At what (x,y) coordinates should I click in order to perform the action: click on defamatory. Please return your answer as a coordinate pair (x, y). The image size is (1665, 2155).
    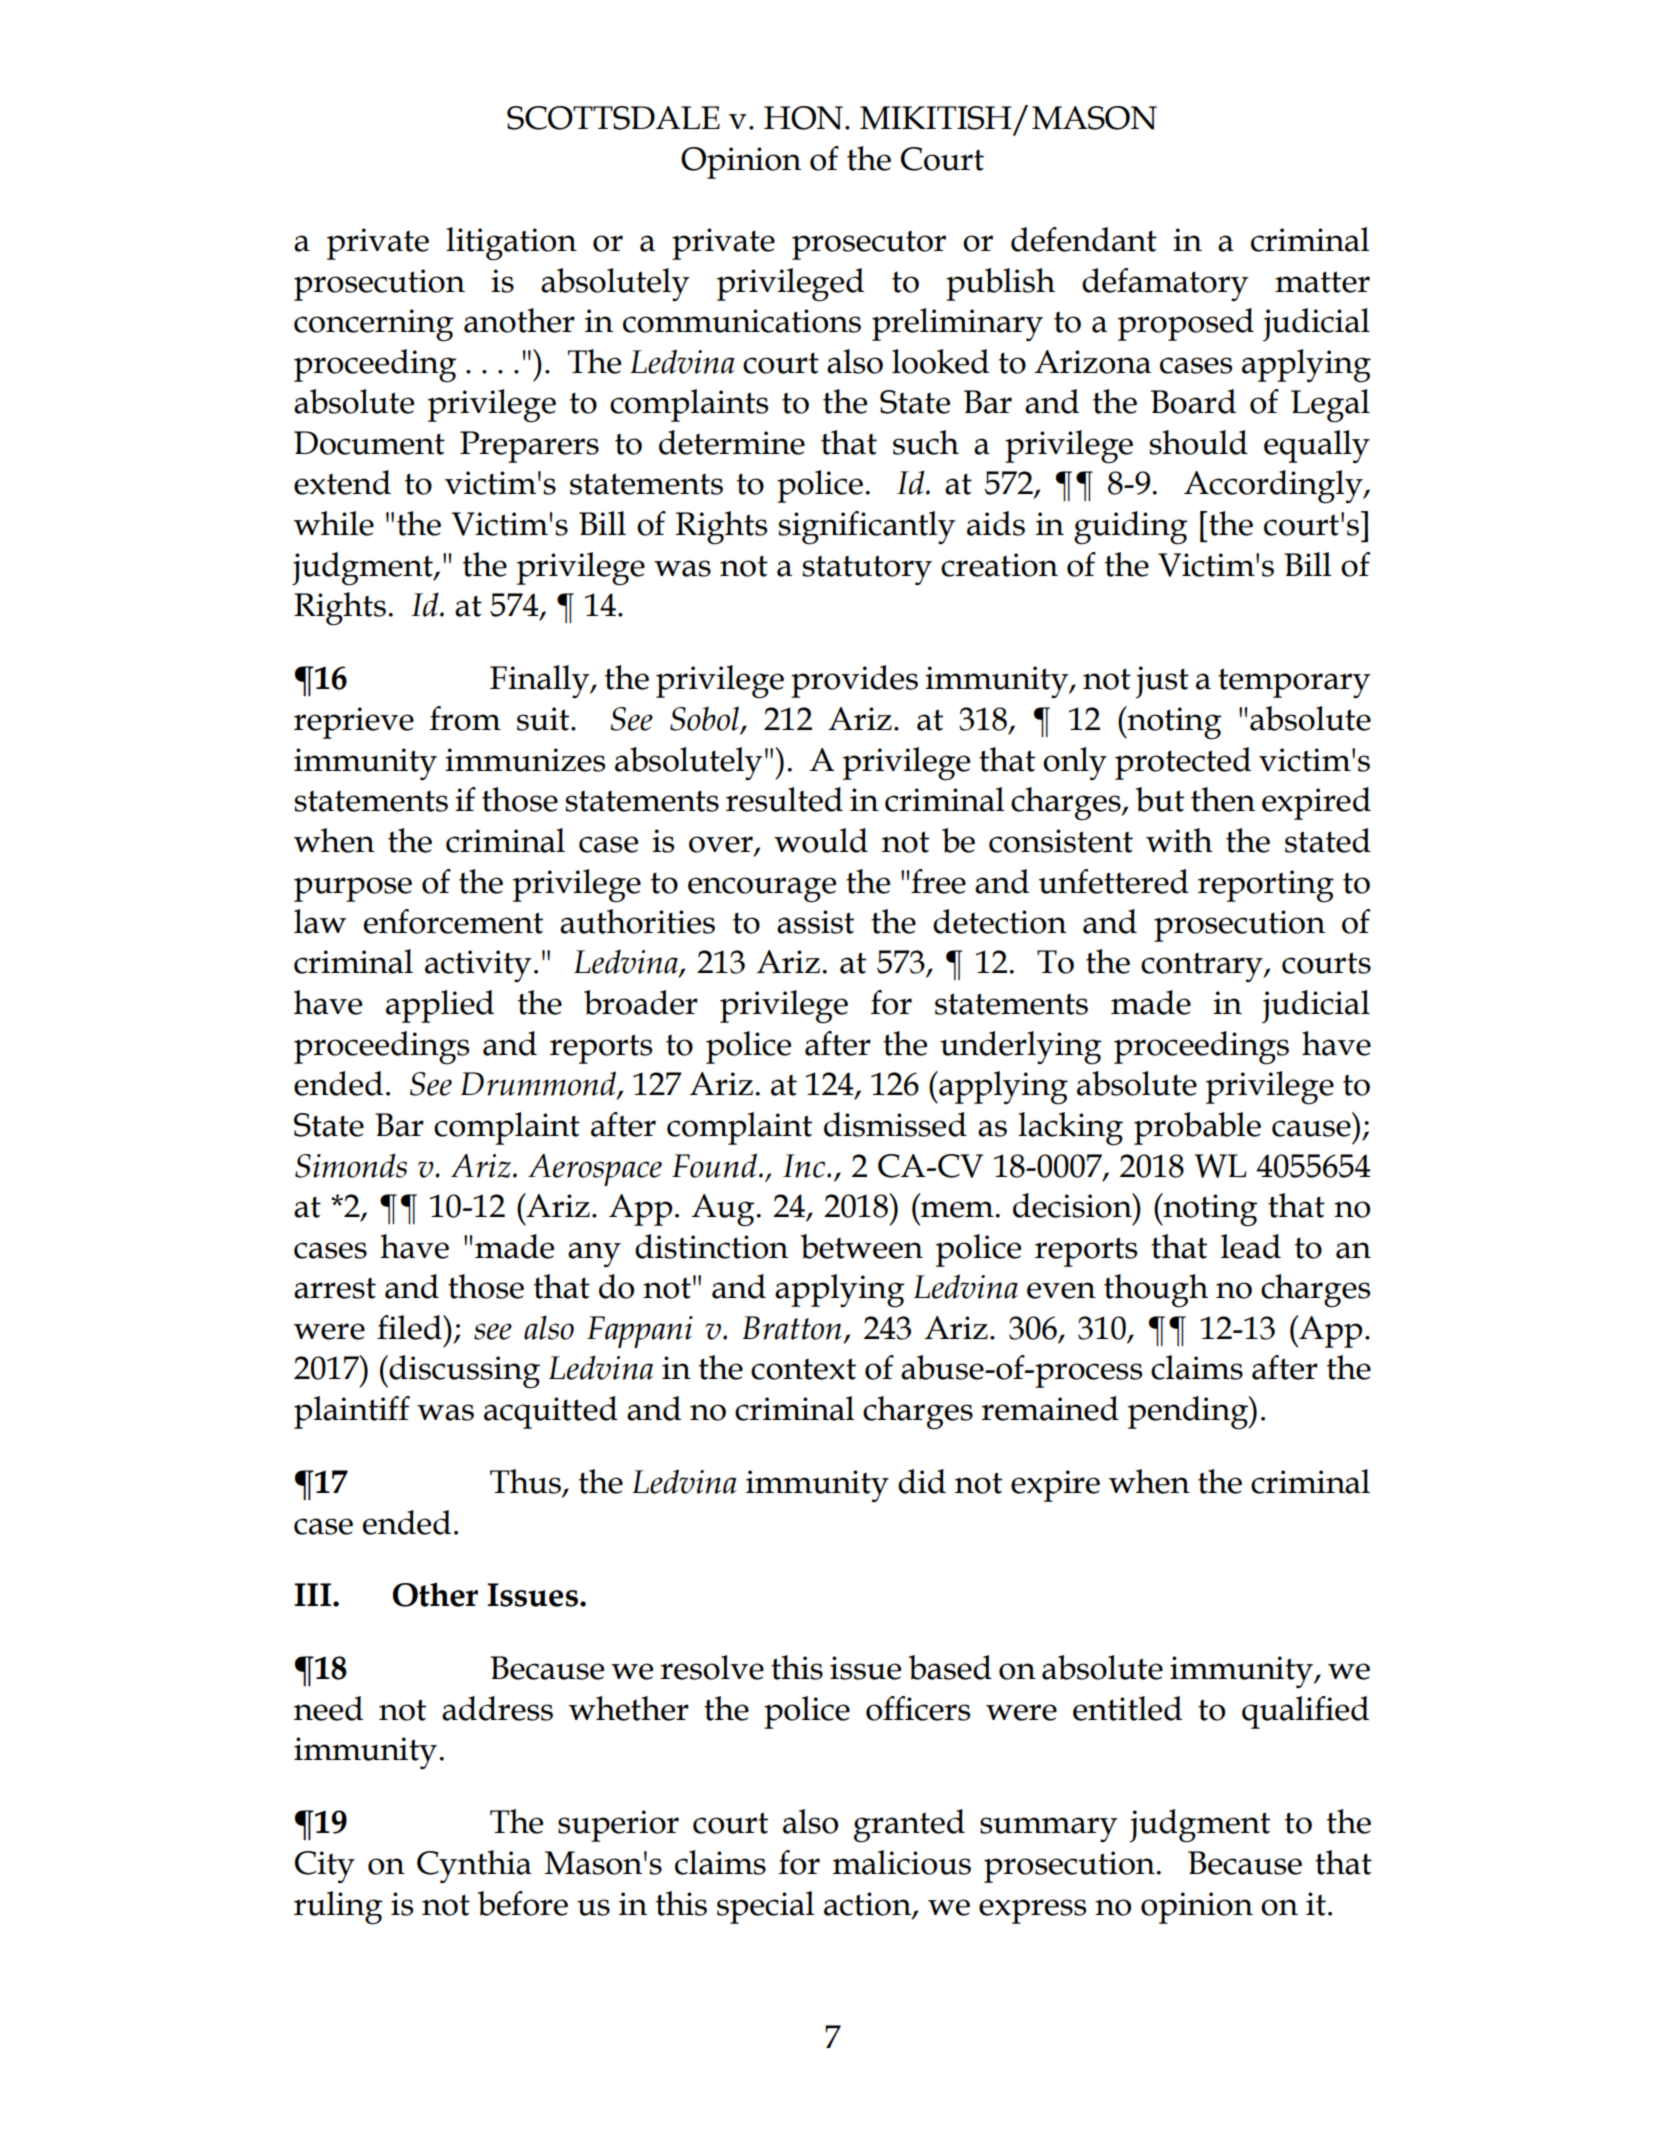
    Looking at the image, I should click on (1165, 284).
